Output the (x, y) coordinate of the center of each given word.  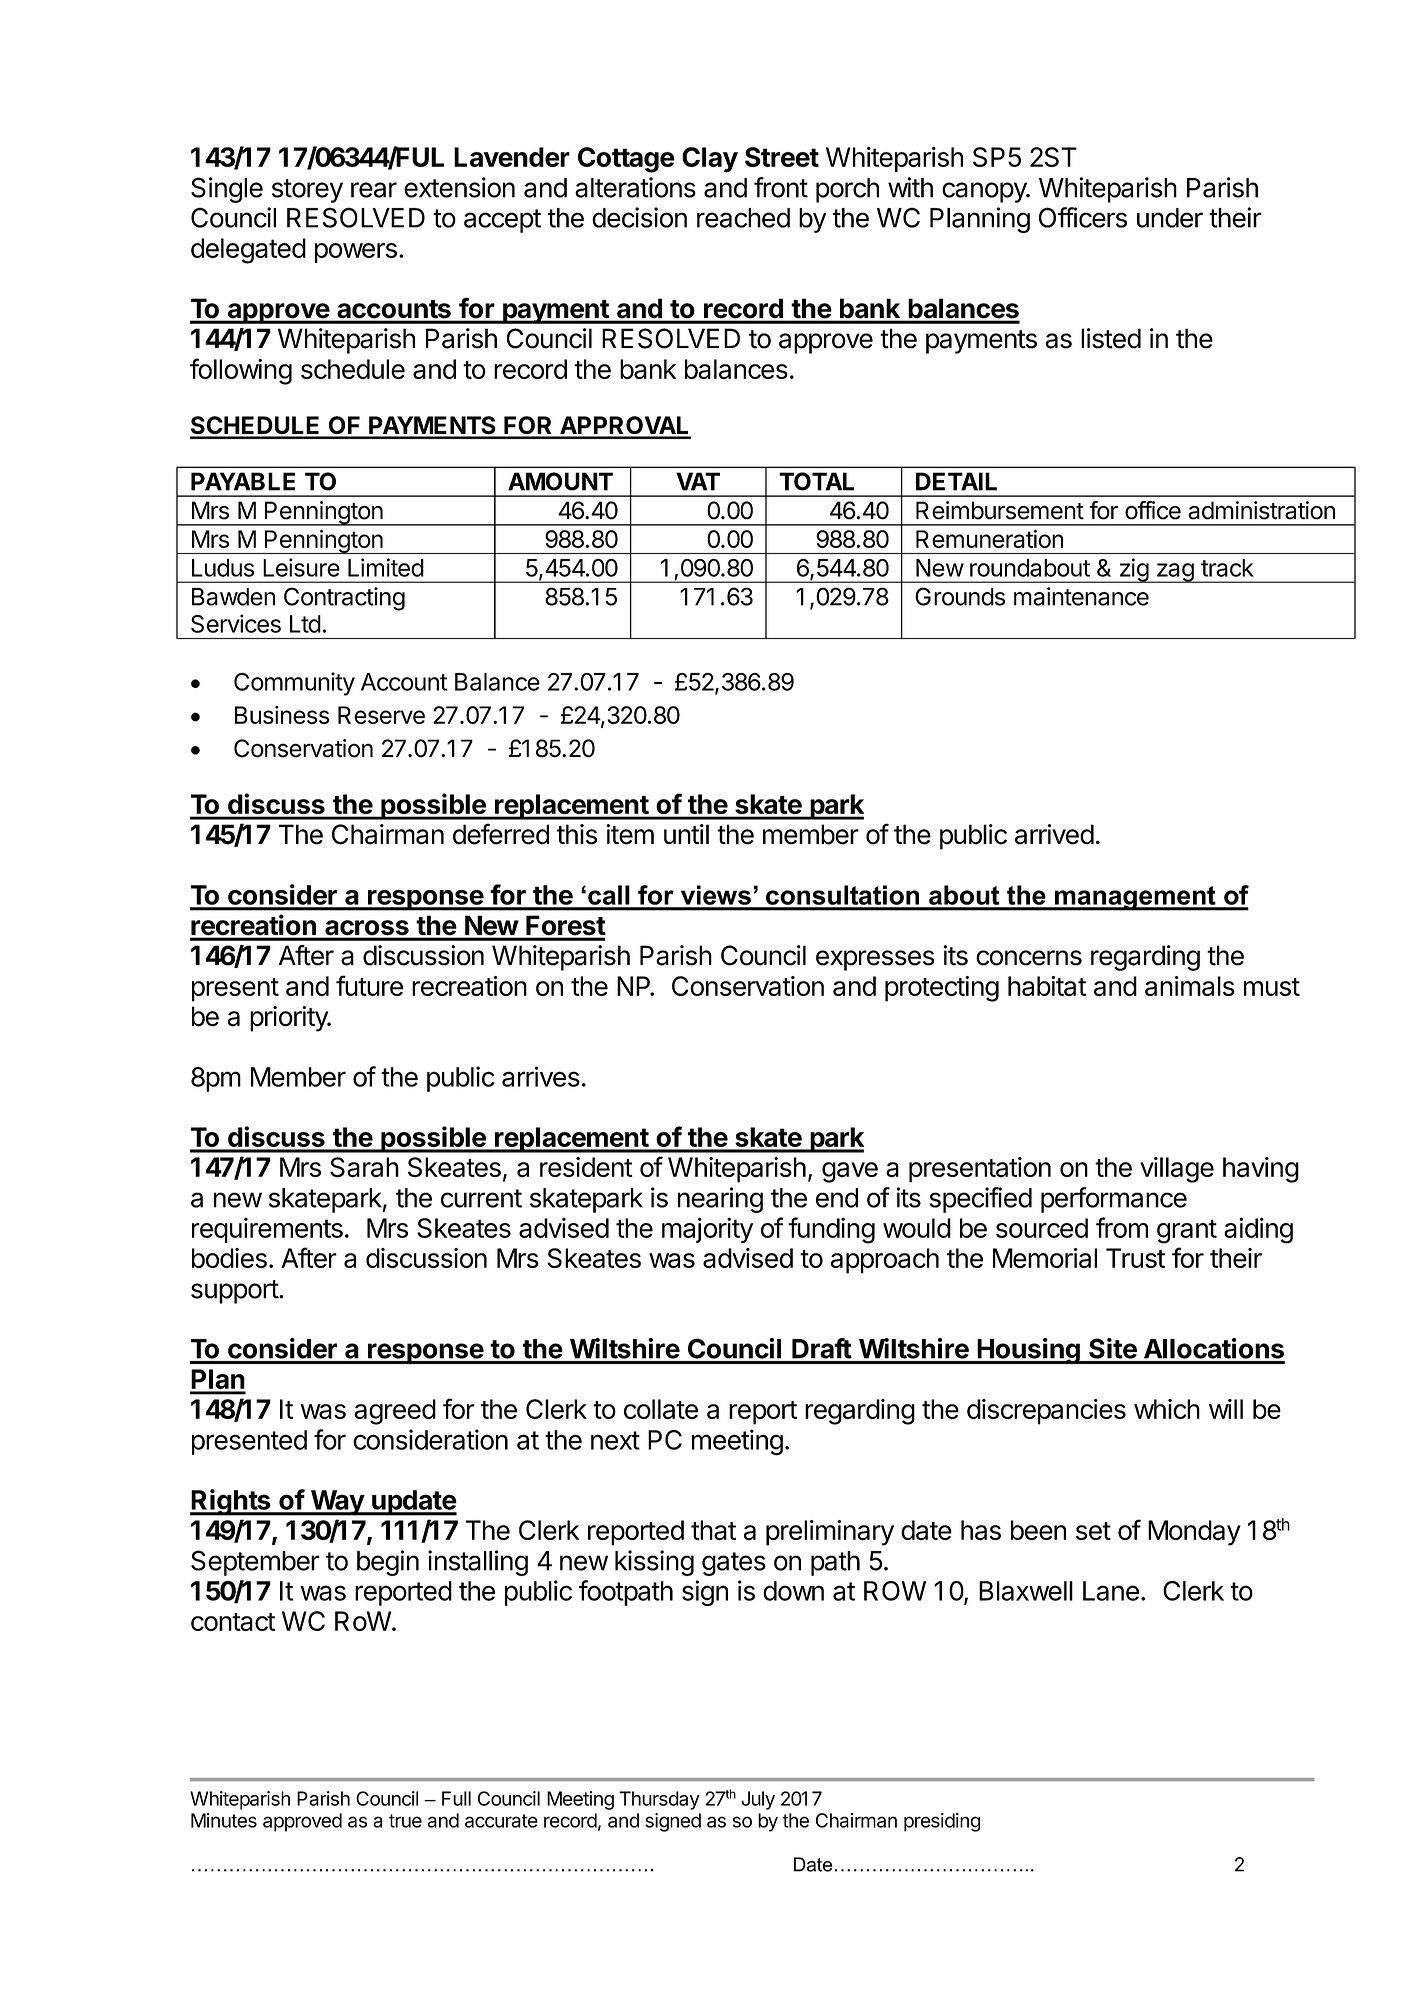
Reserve (381, 715)
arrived (1054, 834)
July (758, 1800)
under (1170, 218)
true (405, 1821)
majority (707, 1230)
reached (743, 218)
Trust (1135, 1258)
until (686, 834)
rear (374, 190)
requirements (267, 1230)
